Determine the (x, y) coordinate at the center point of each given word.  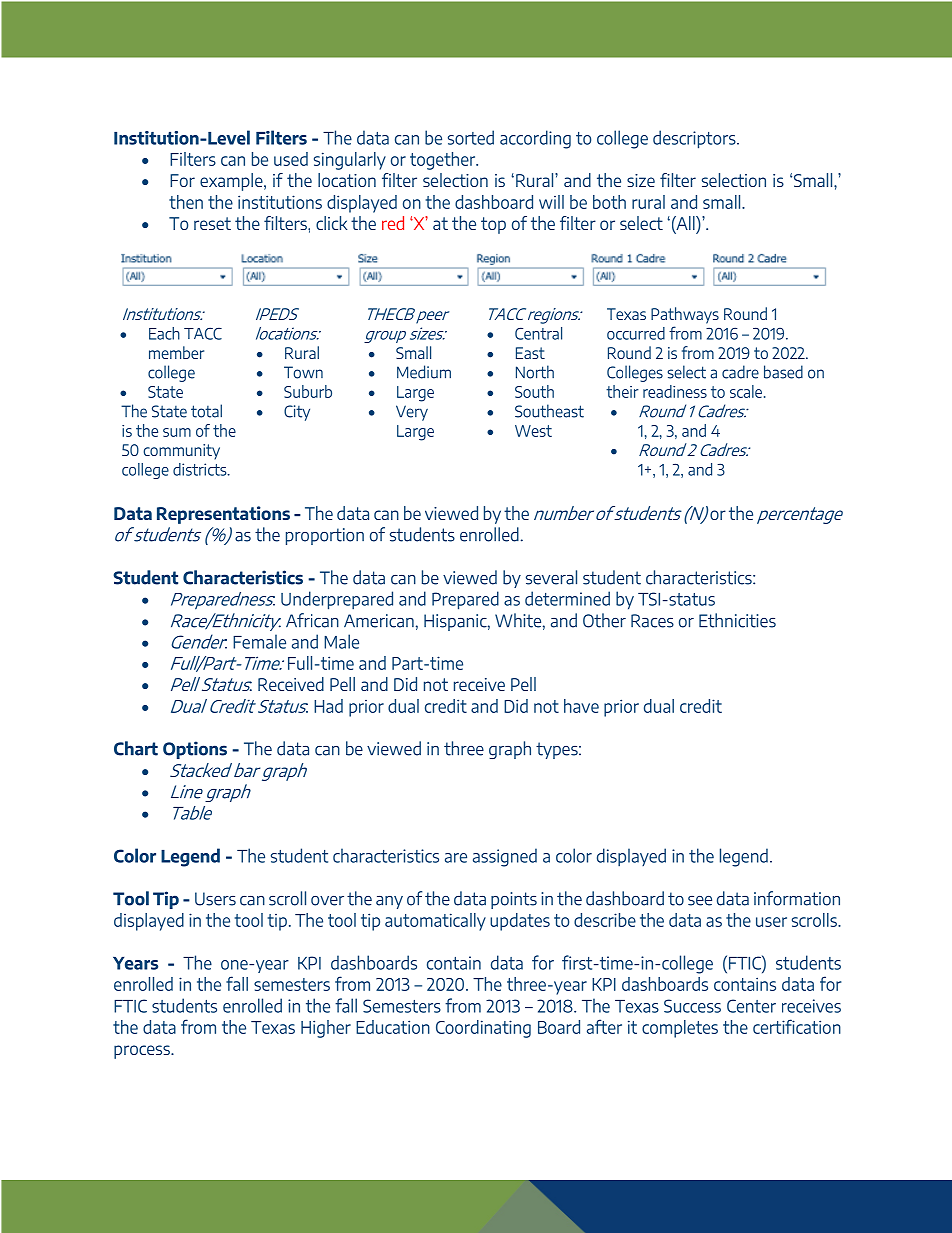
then (186, 202)
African (312, 620)
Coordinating (483, 1029)
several (551, 577)
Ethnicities (737, 620)
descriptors (695, 139)
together (444, 161)
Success (692, 1006)
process (143, 1052)
